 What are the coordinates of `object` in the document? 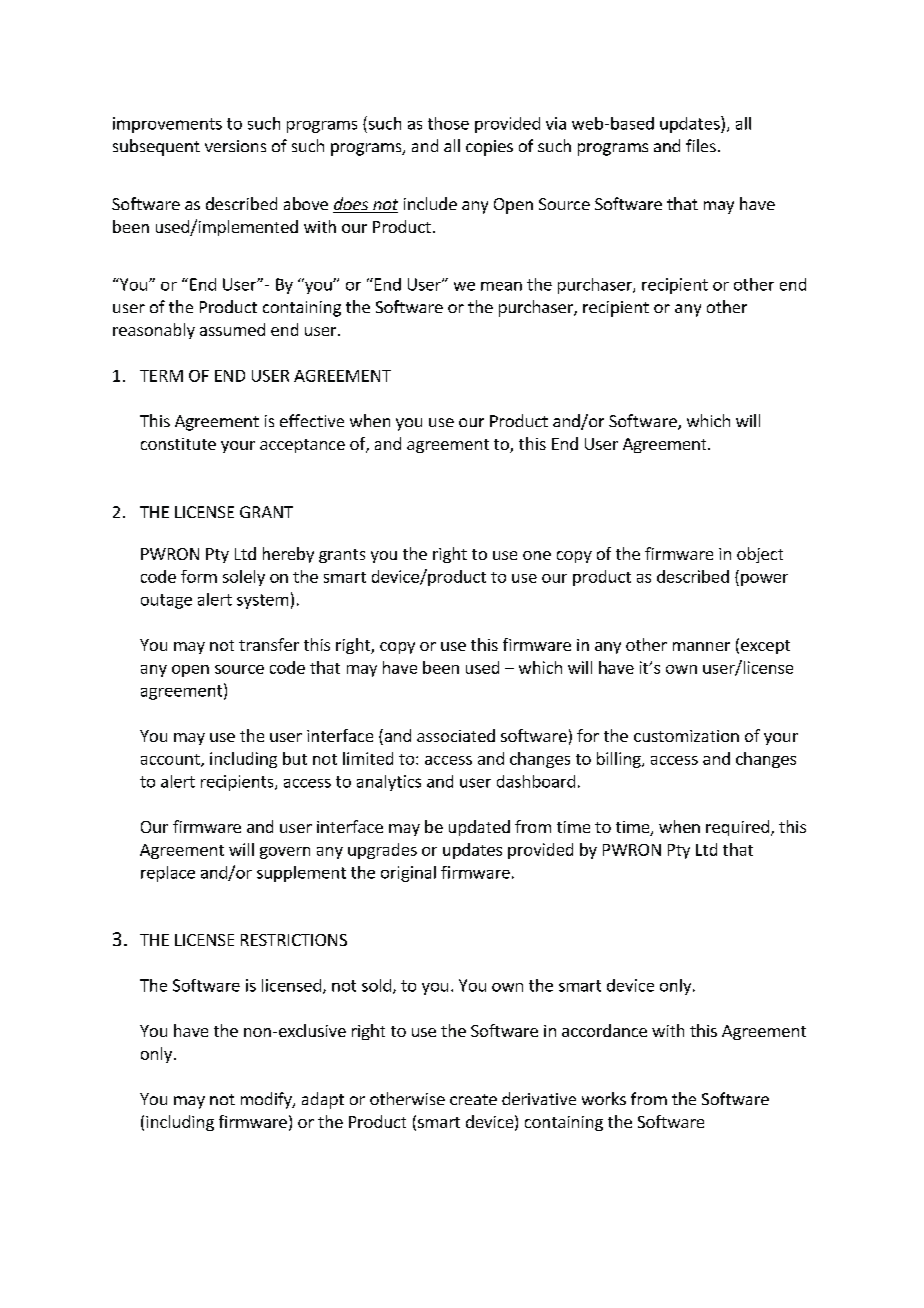 It's located at (760, 555).
